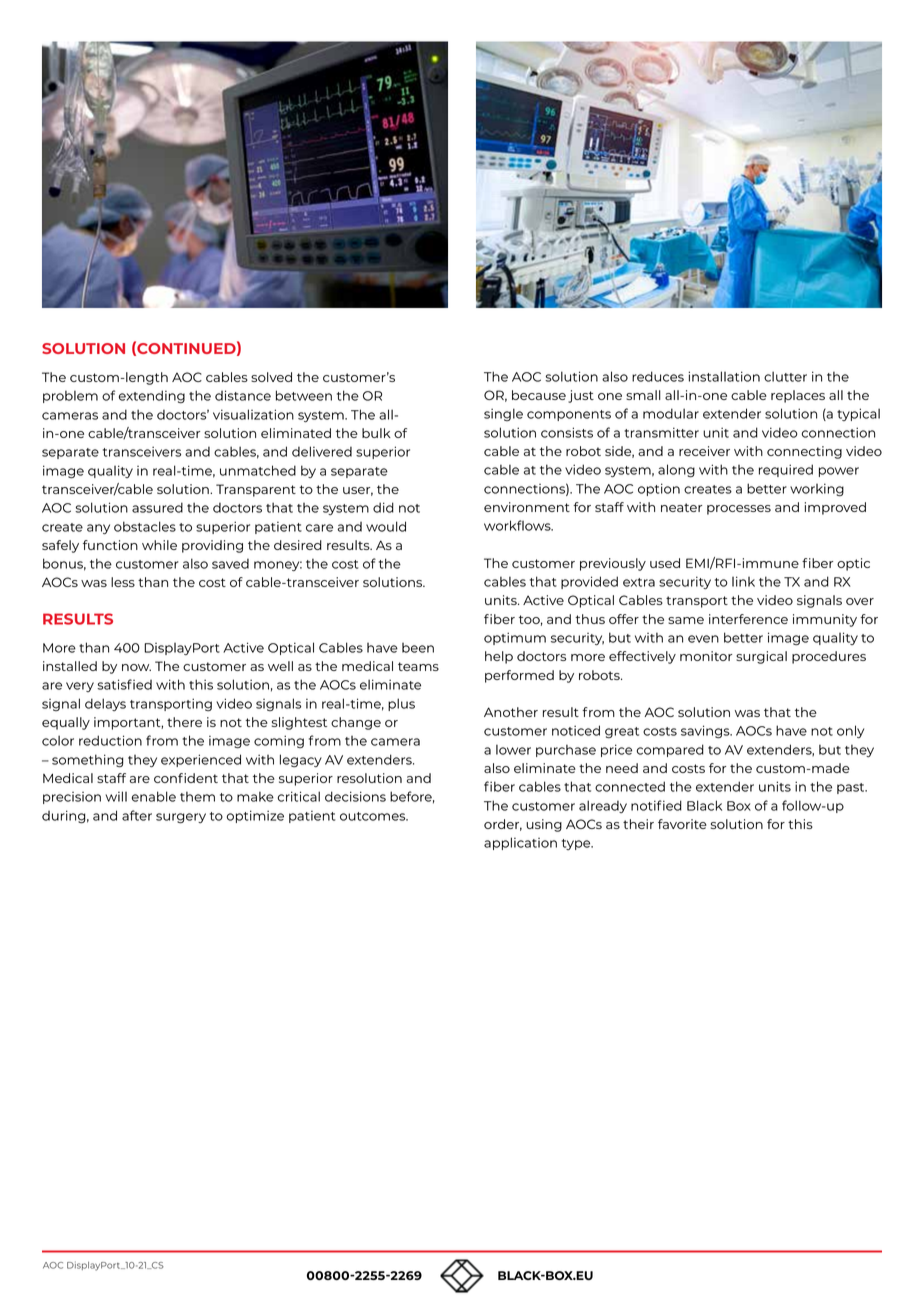 This screenshot has height=1308, width=924. I want to click on extending, so click(152, 397).
